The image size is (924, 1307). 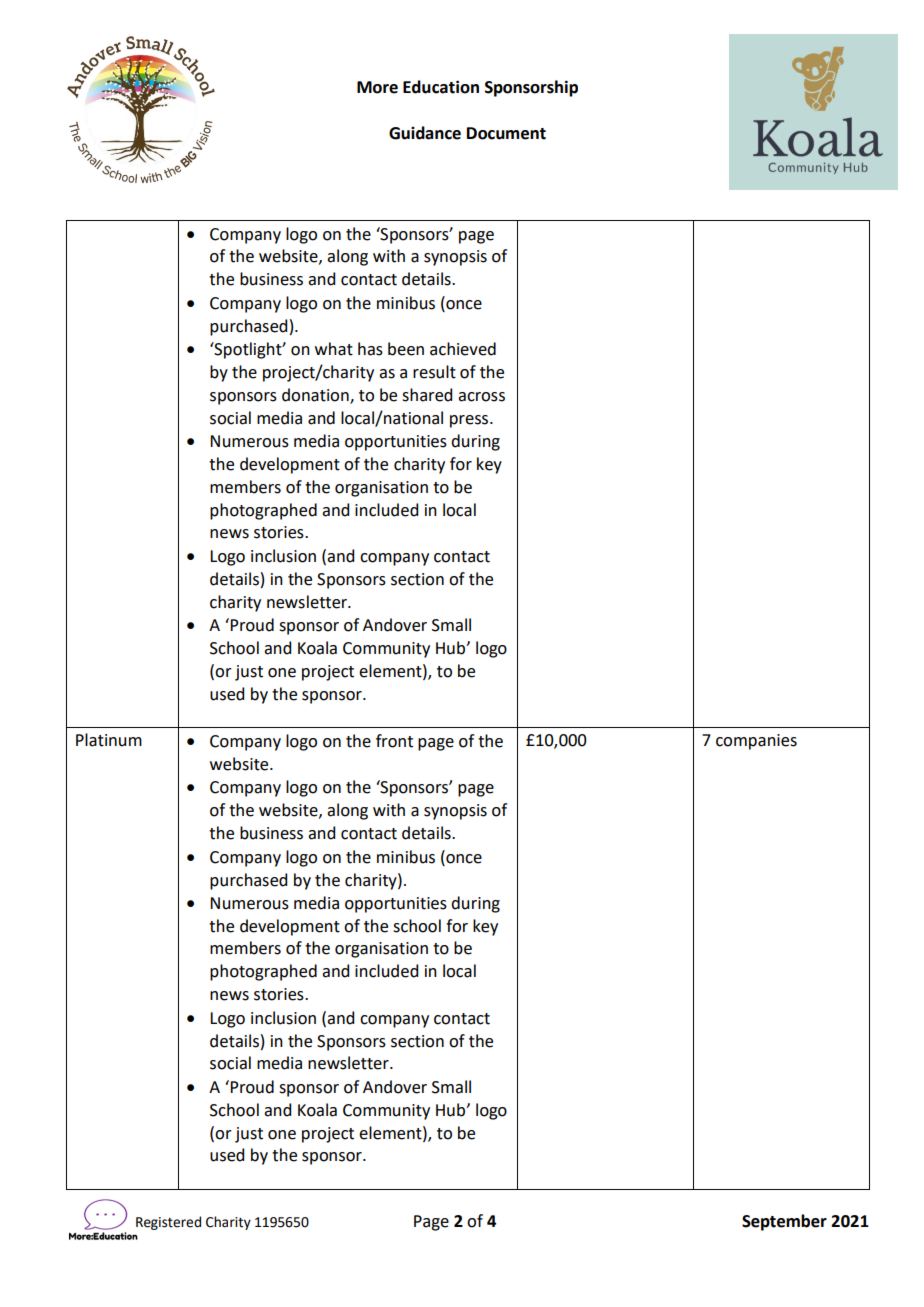 What do you see at coordinates (109, 740) in the screenshot?
I see `Platinum` at bounding box center [109, 740].
